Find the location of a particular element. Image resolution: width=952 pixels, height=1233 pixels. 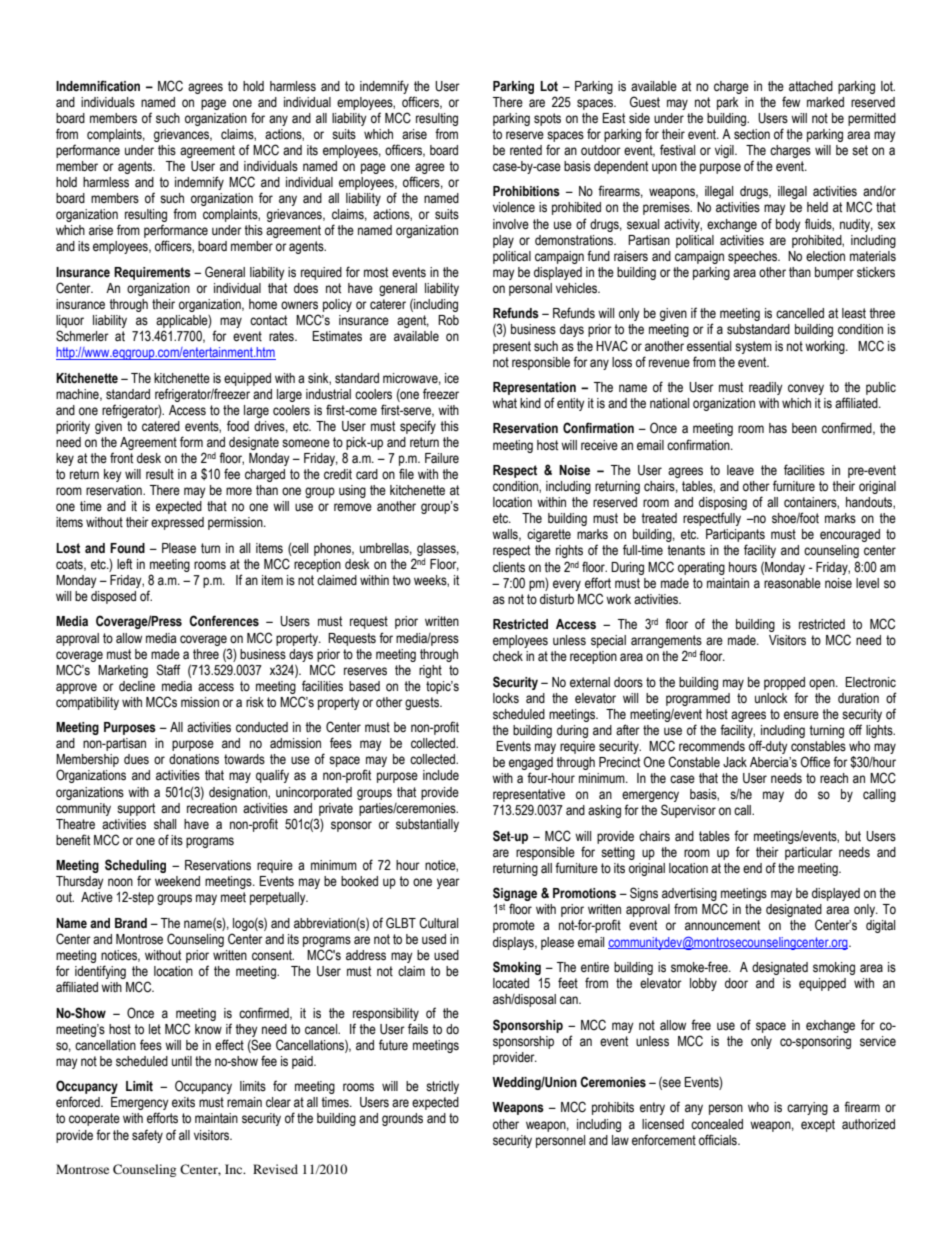

check is located at coordinates (508, 656).
